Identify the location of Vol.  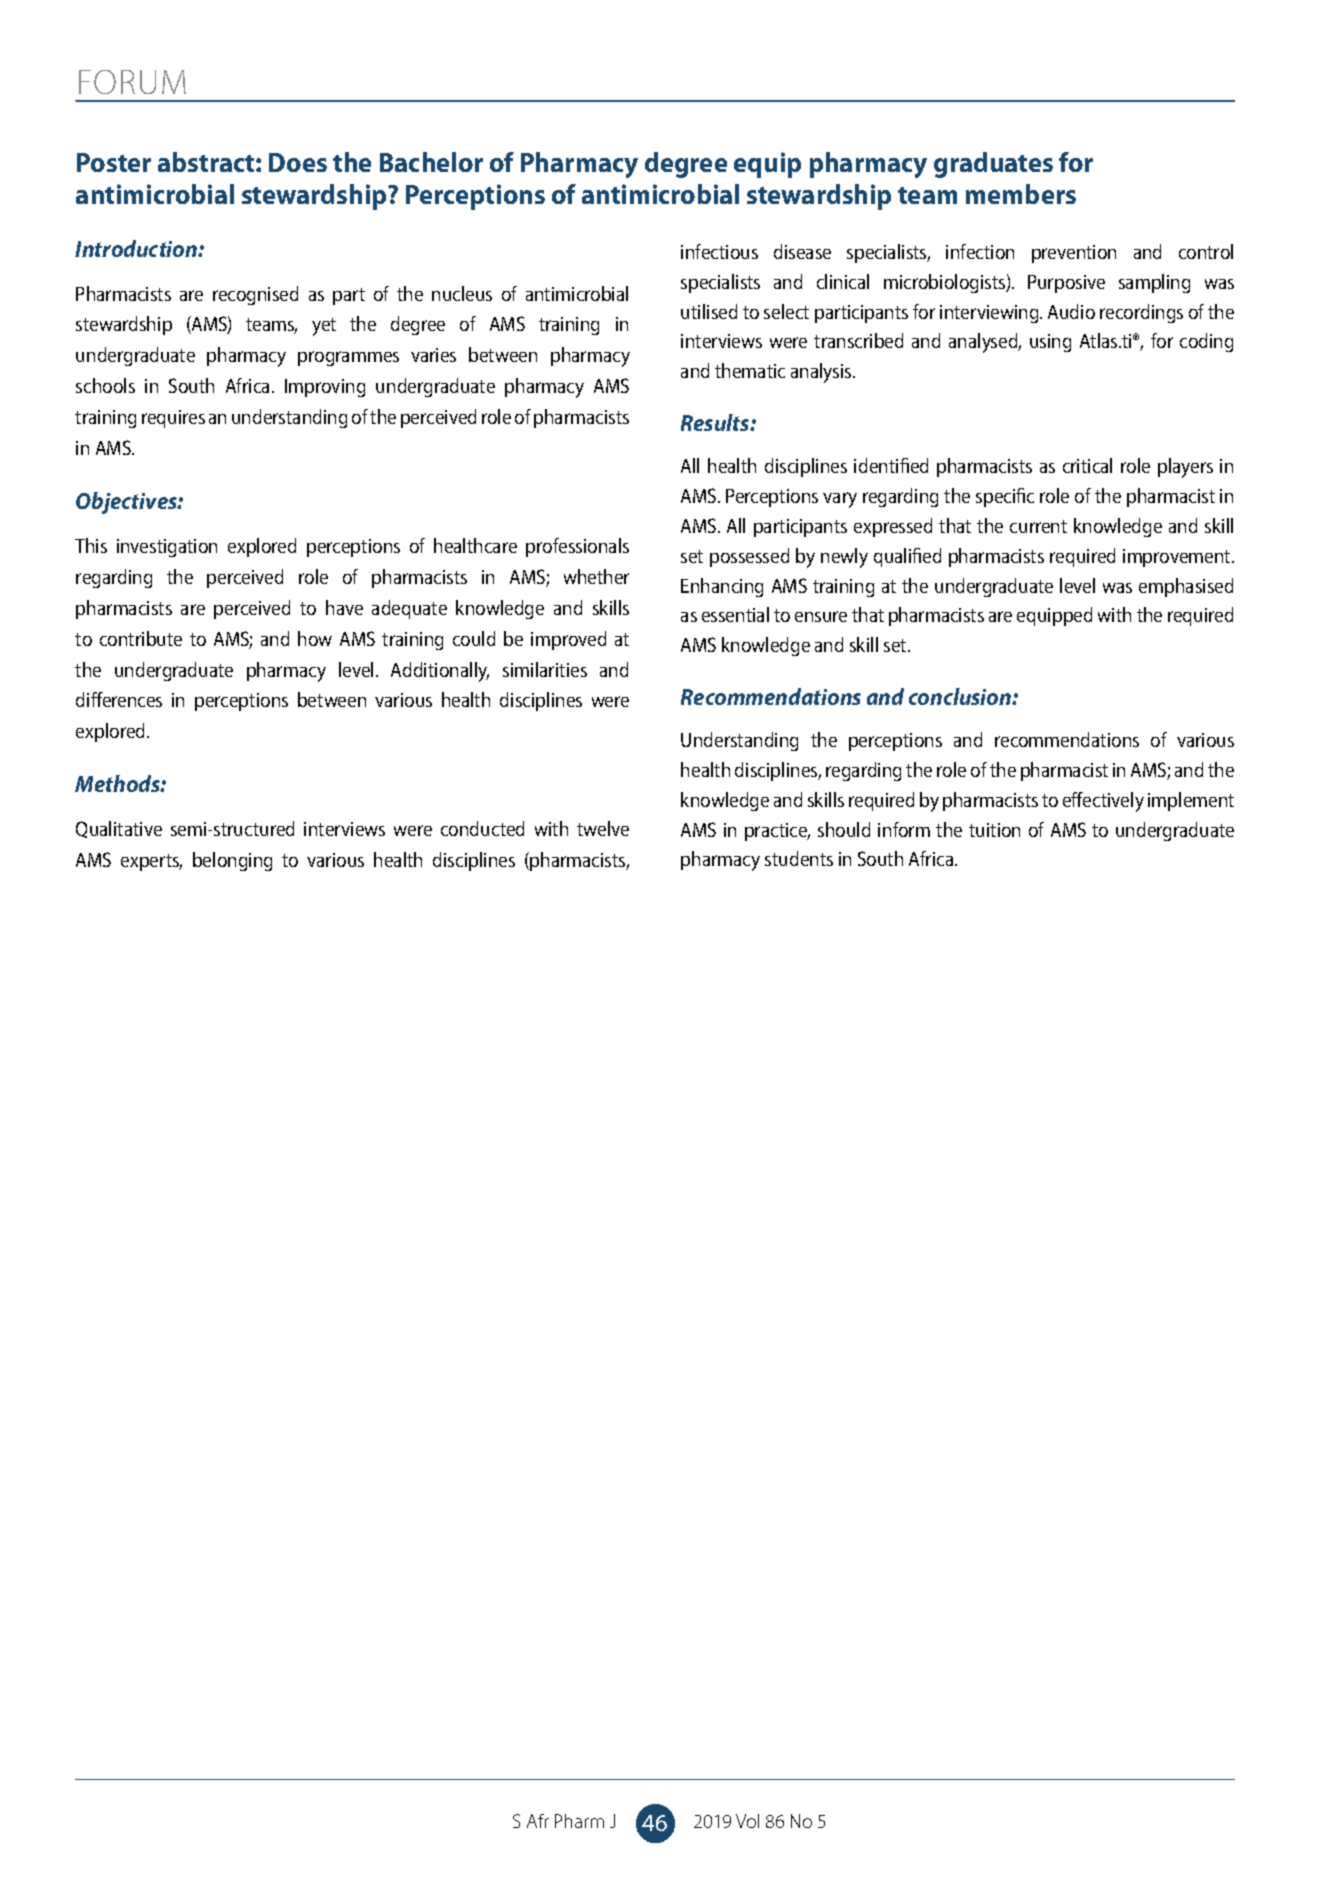
(747, 1821).
